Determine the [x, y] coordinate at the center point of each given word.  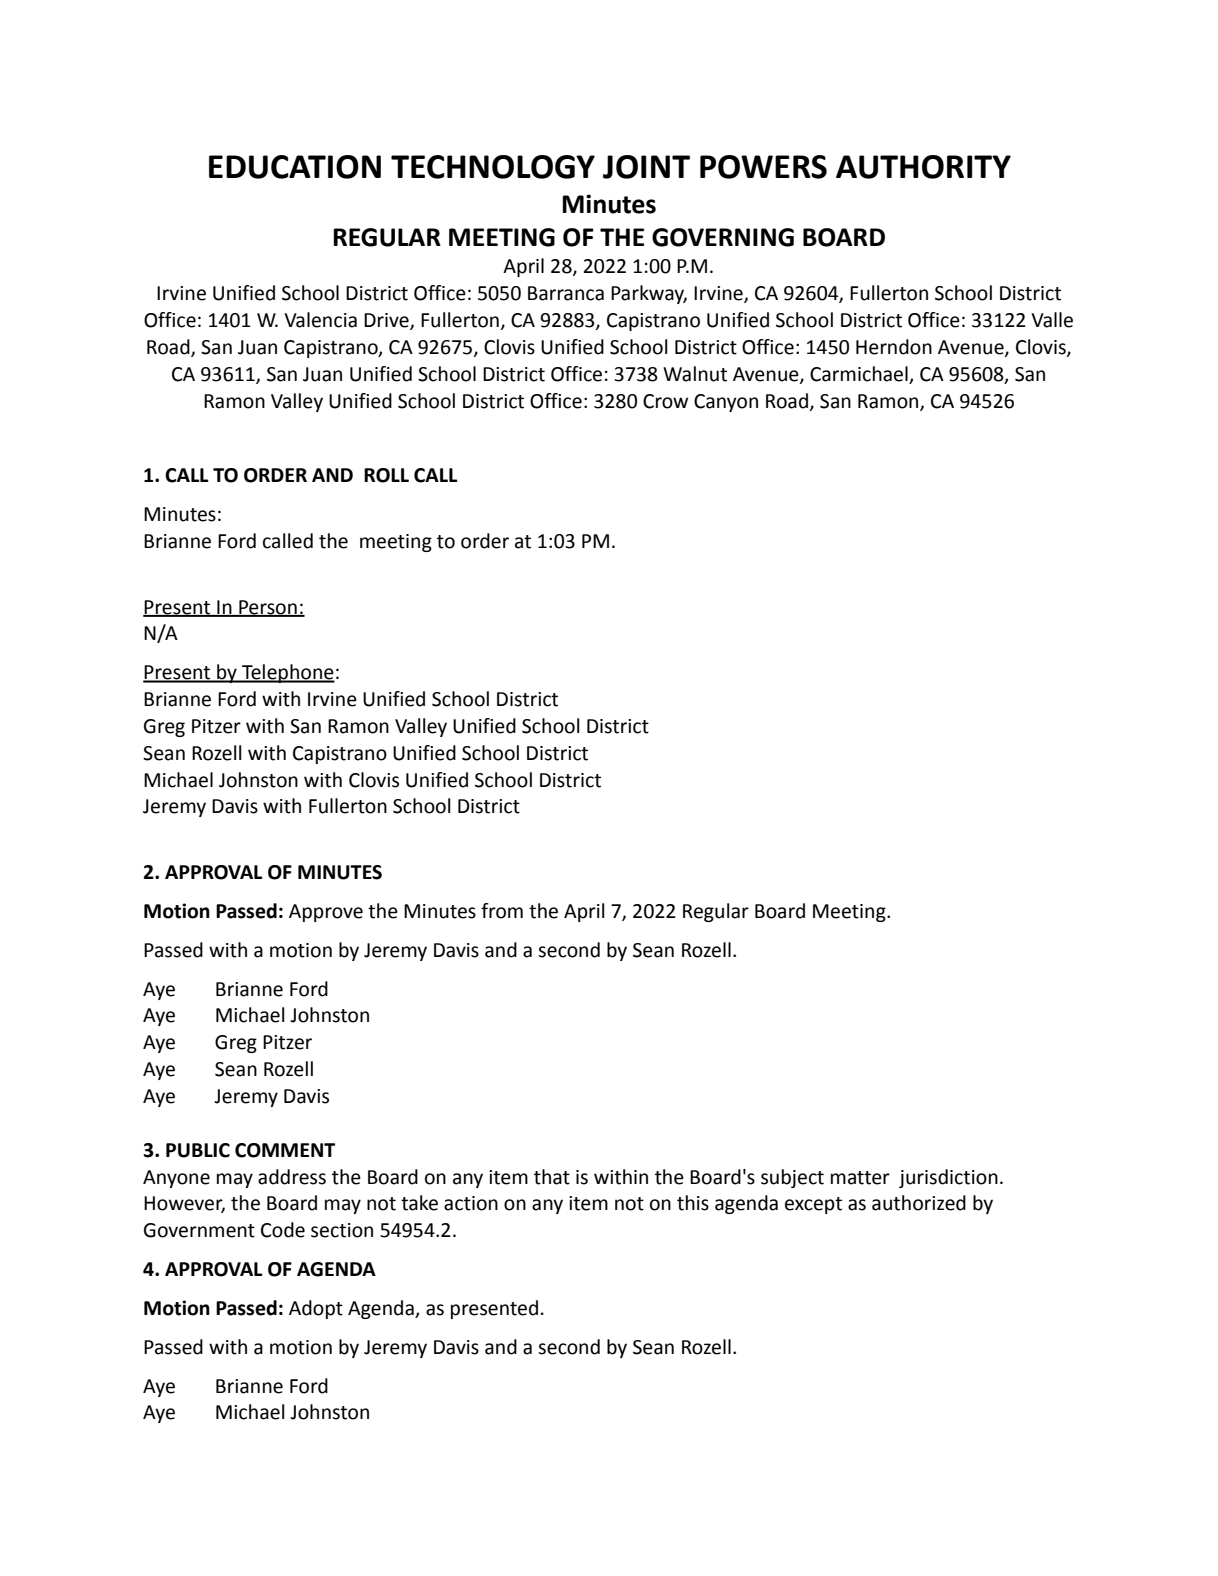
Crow [665, 401]
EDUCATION [295, 167]
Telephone [287, 673]
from [502, 911]
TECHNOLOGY [493, 167]
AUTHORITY [923, 167]
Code [283, 1230]
